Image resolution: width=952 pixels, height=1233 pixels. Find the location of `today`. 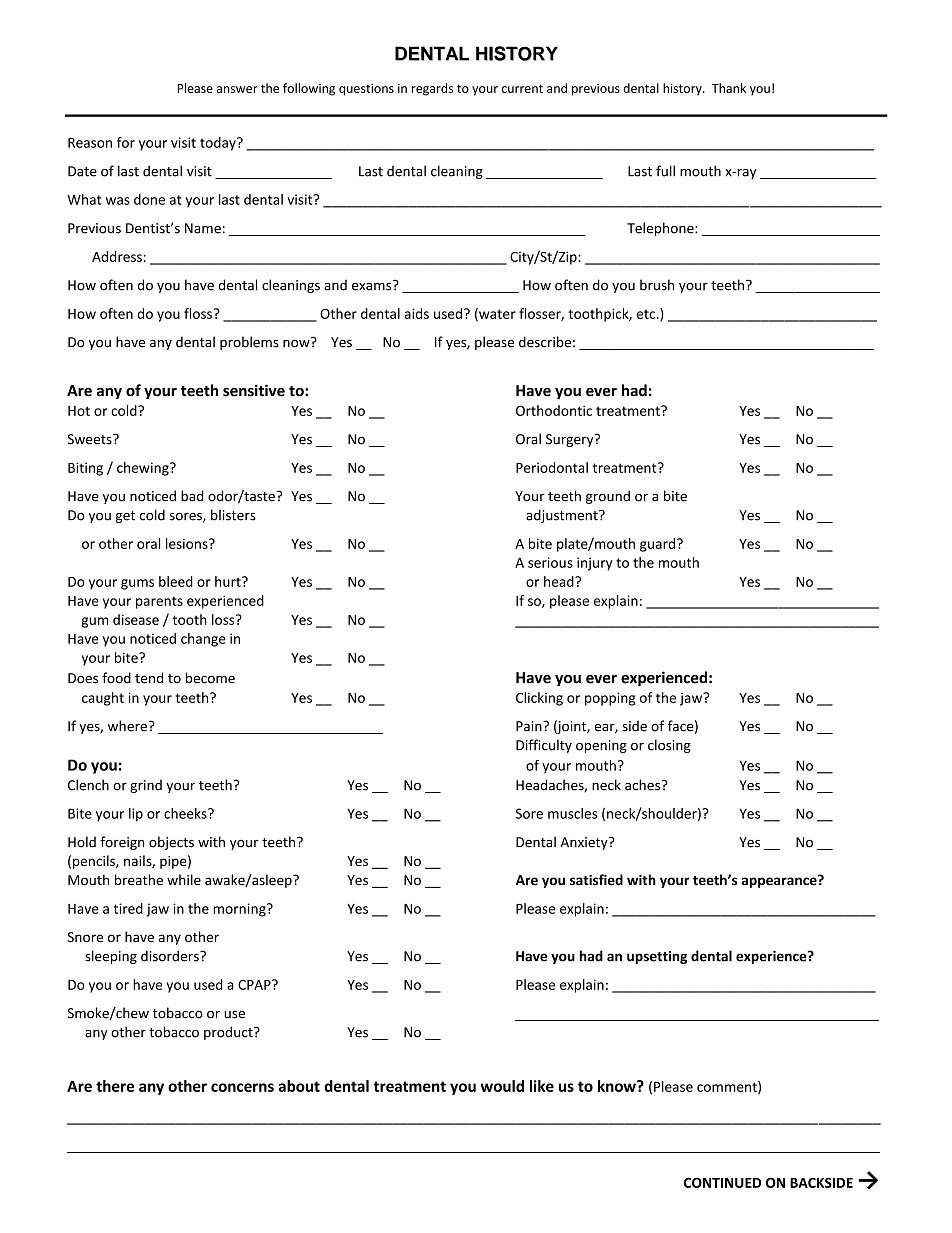

today is located at coordinates (219, 144).
